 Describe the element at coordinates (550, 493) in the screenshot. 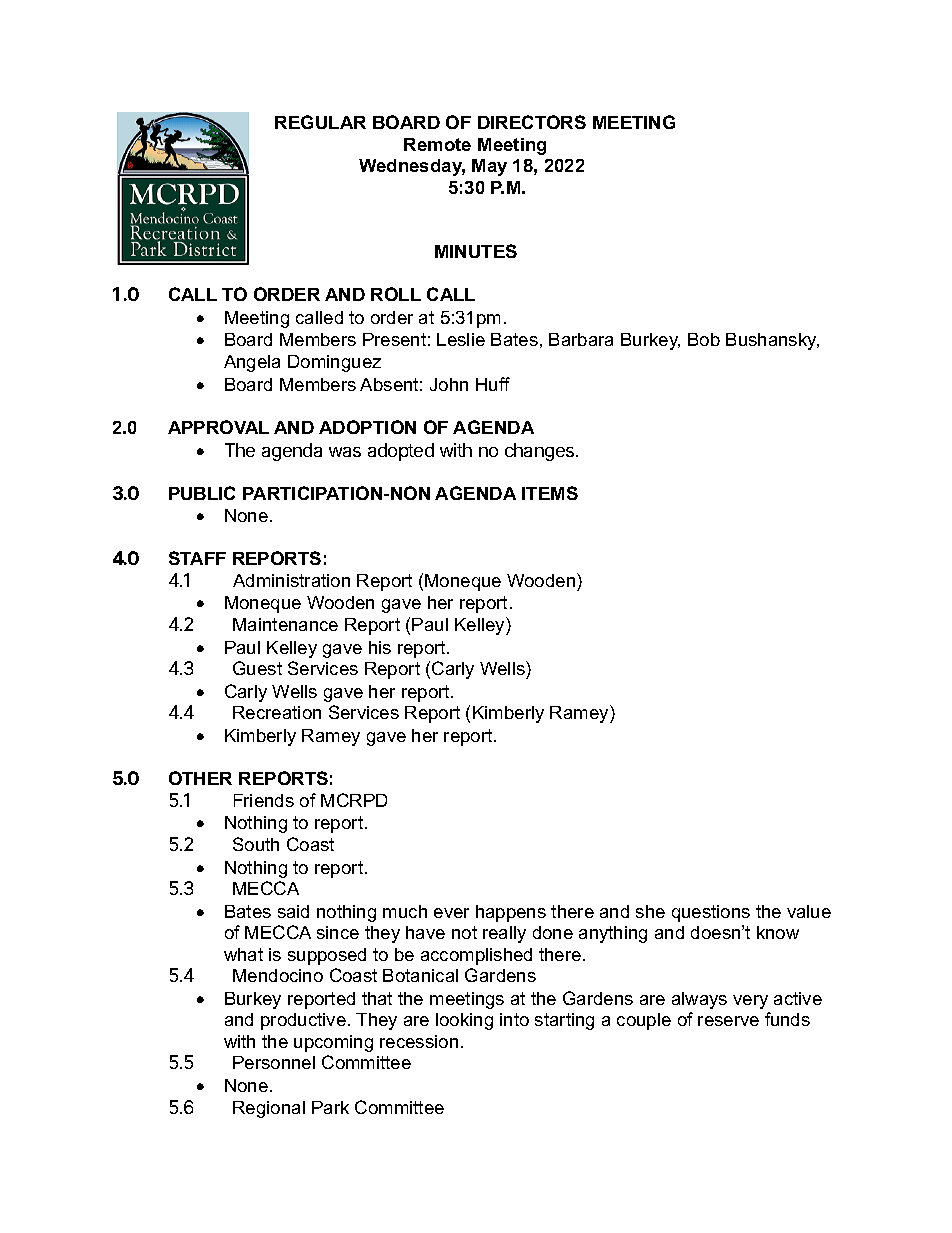

I see `ITEMS` at that location.
